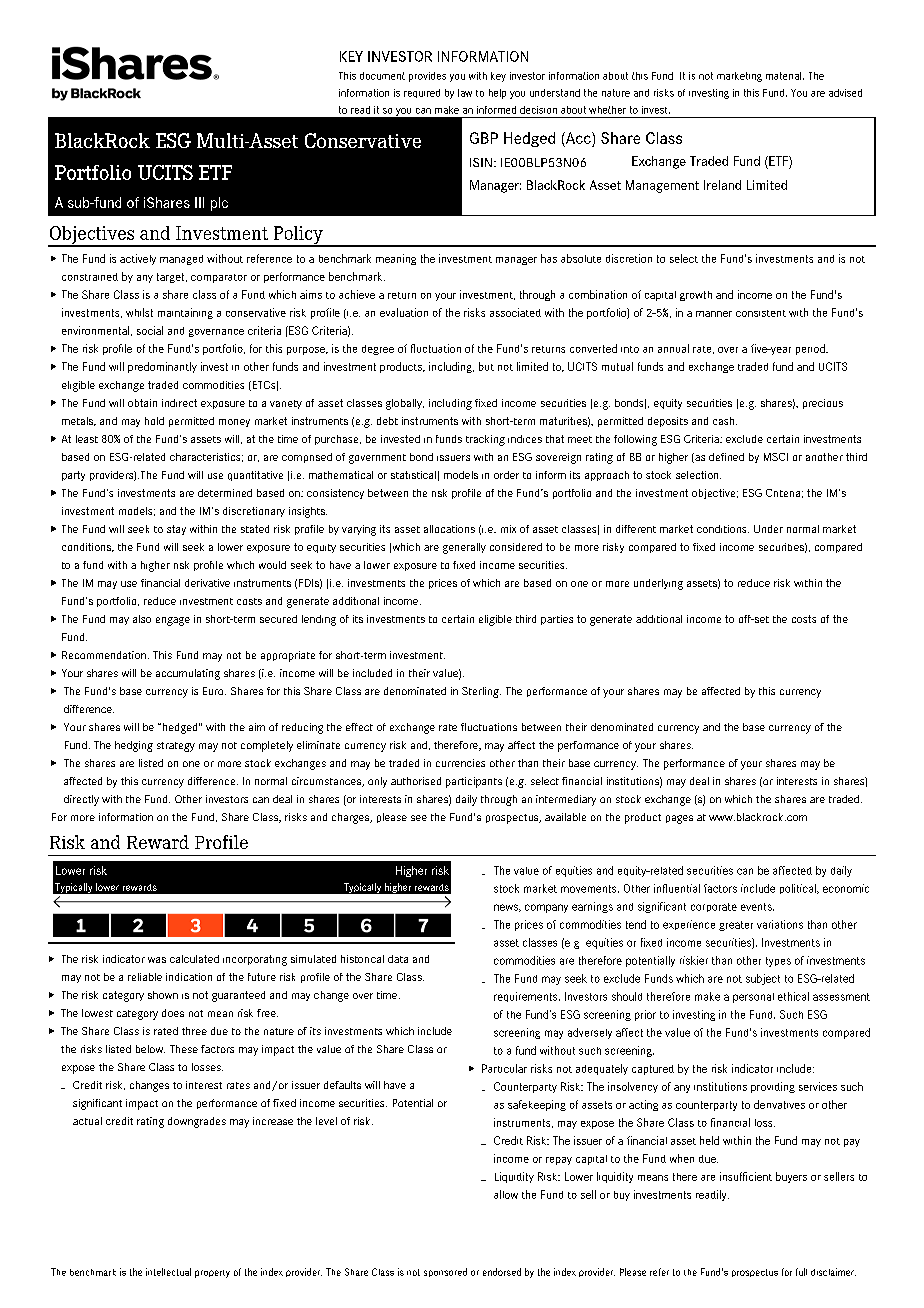 The width and height of the document is (924, 1308). Describe the element at coordinates (168, 1272) in the document. I see `intellectual` at that location.
